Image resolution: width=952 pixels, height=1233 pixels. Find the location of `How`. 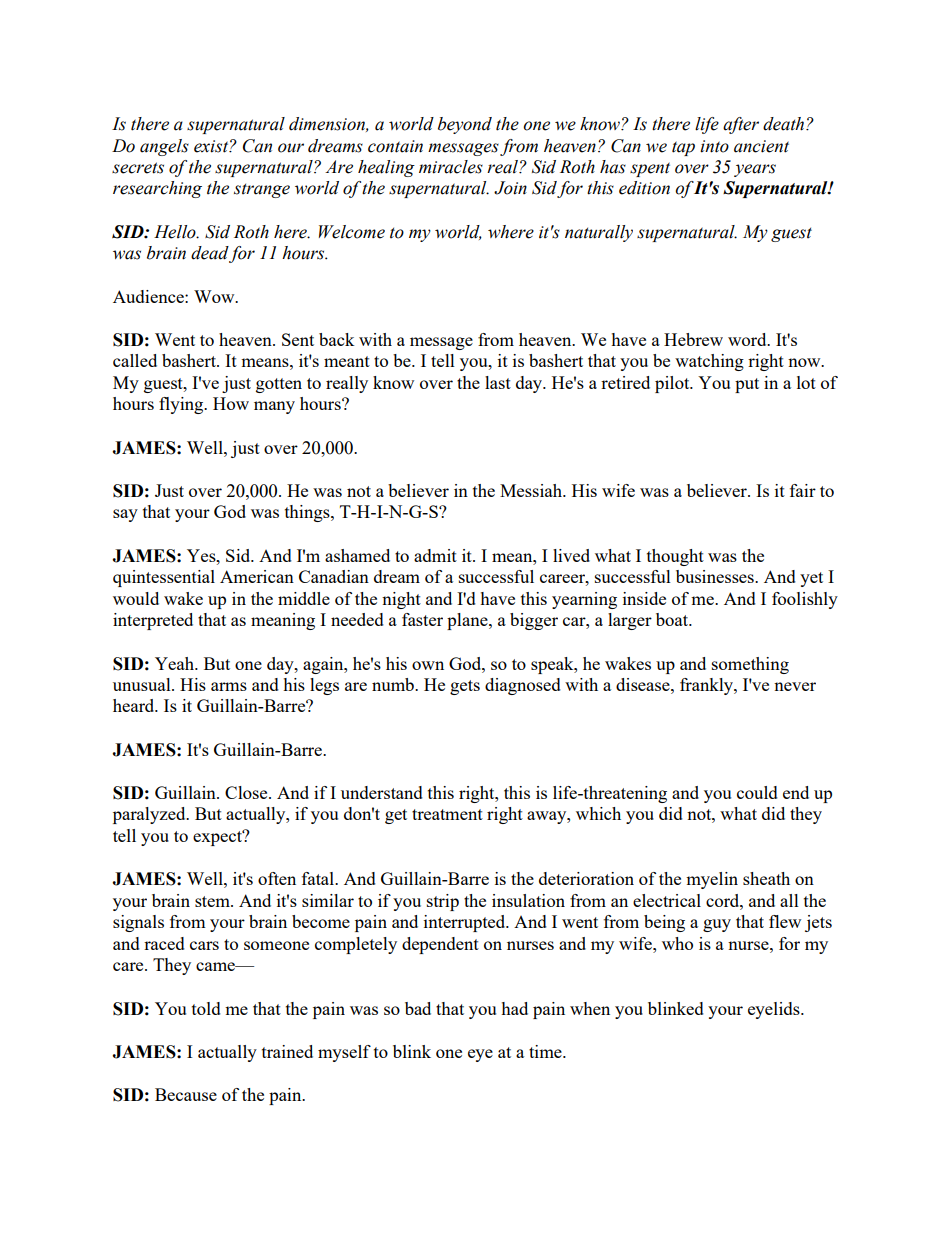

How is located at coordinates (231, 403).
